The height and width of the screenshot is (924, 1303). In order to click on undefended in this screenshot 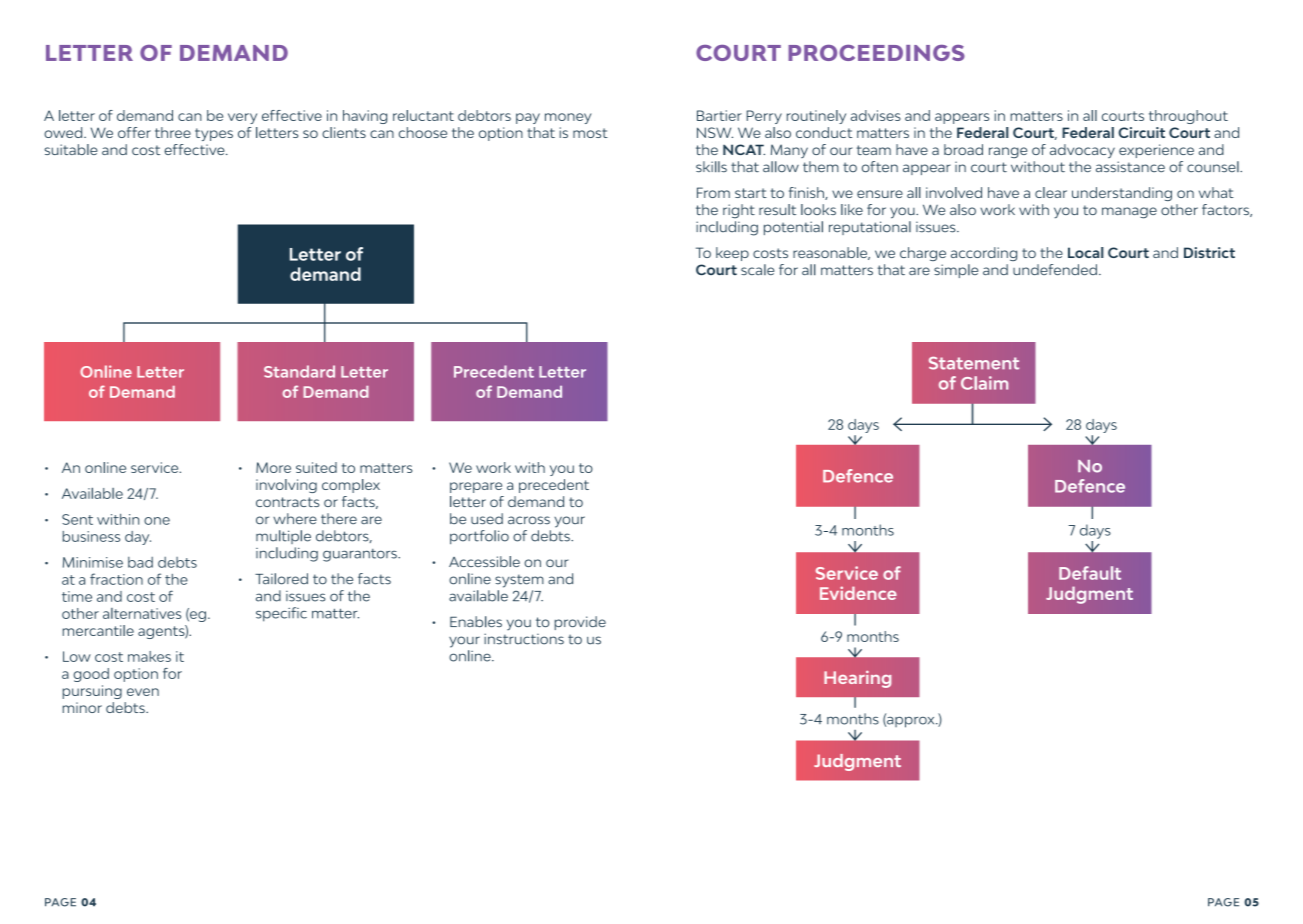, I will do `click(1055, 269)`.
